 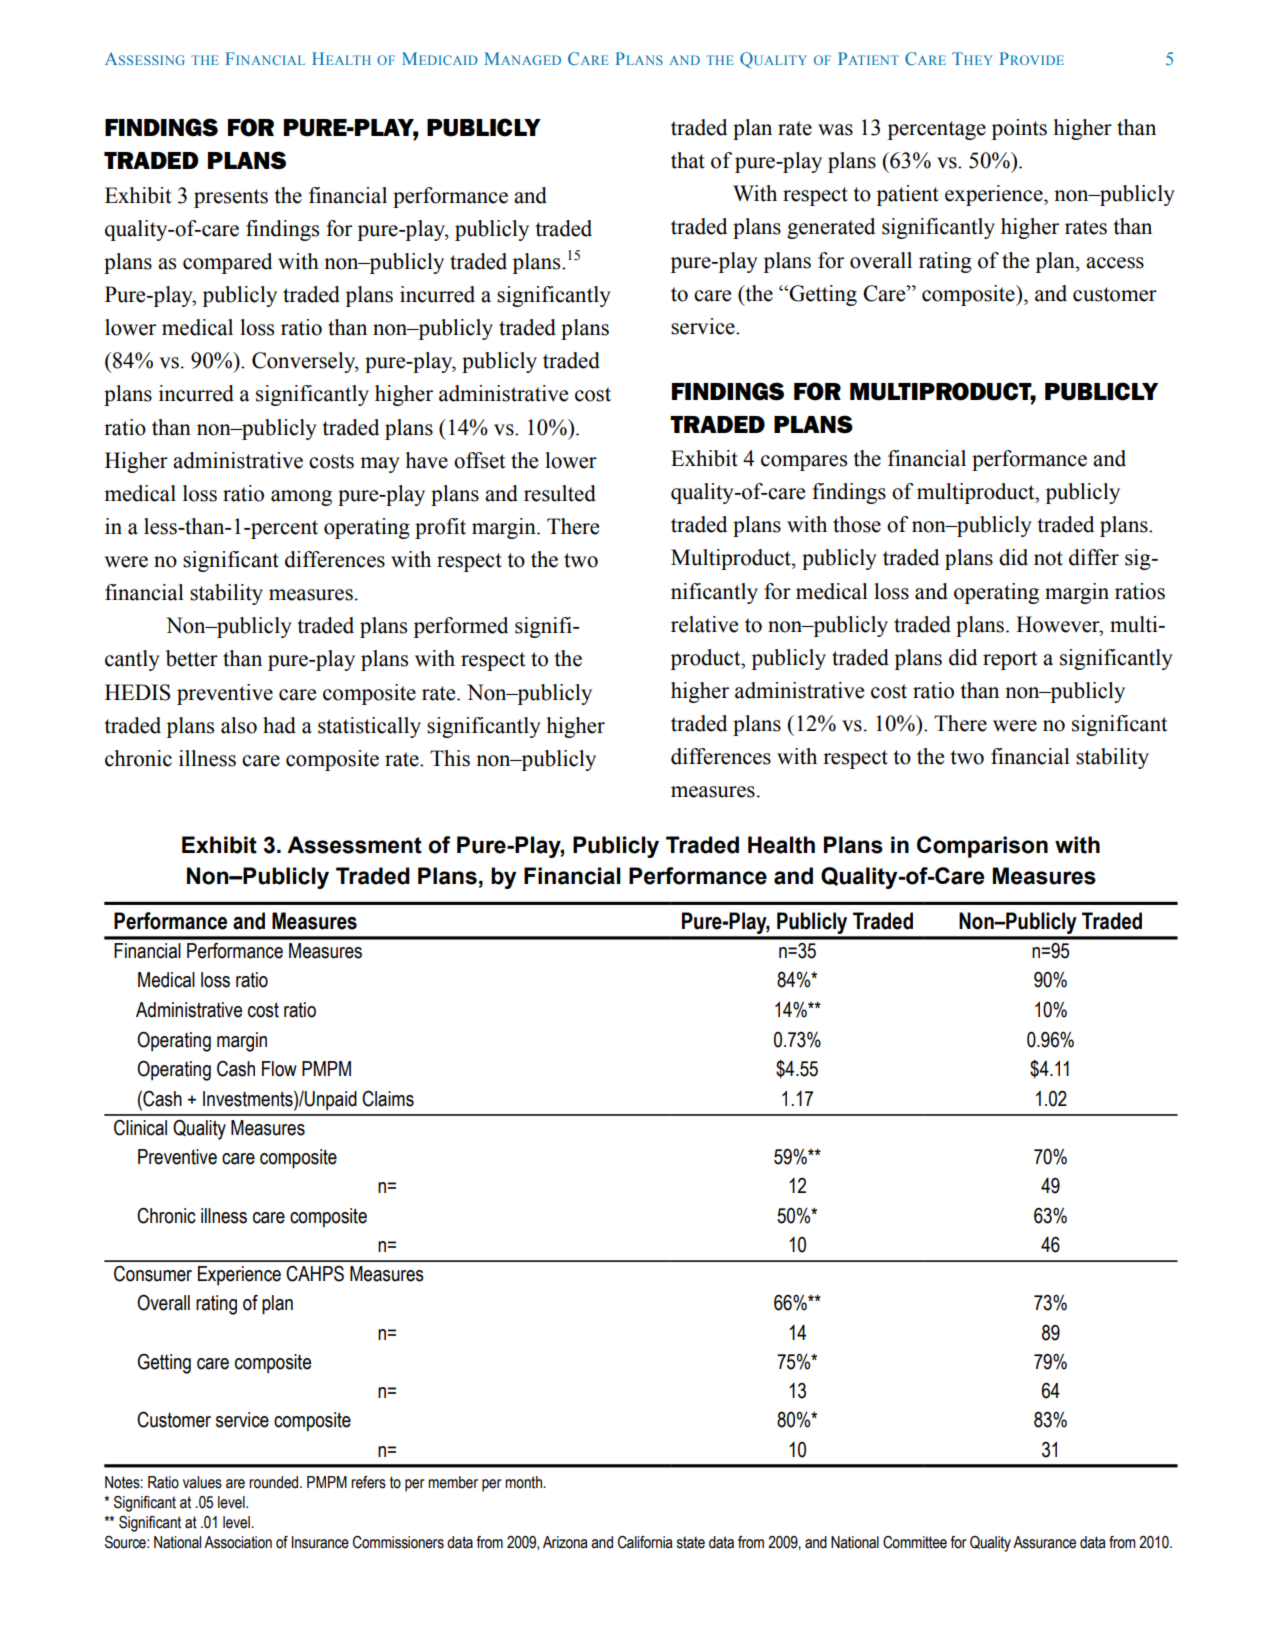 I want to click on points, so click(x=1019, y=129).
